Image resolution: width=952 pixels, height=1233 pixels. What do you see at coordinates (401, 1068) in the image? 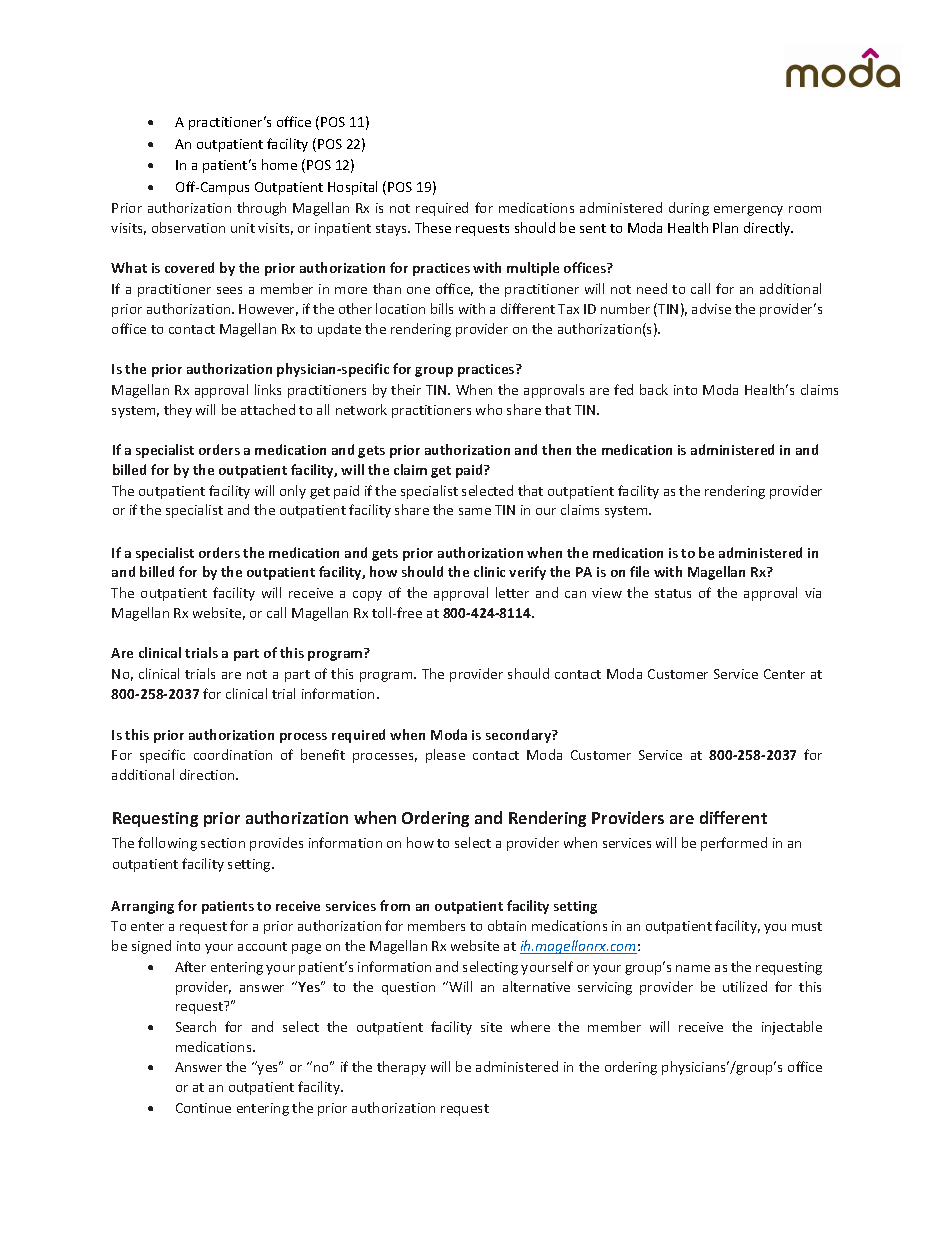
I see `therapy` at bounding box center [401, 1068].
